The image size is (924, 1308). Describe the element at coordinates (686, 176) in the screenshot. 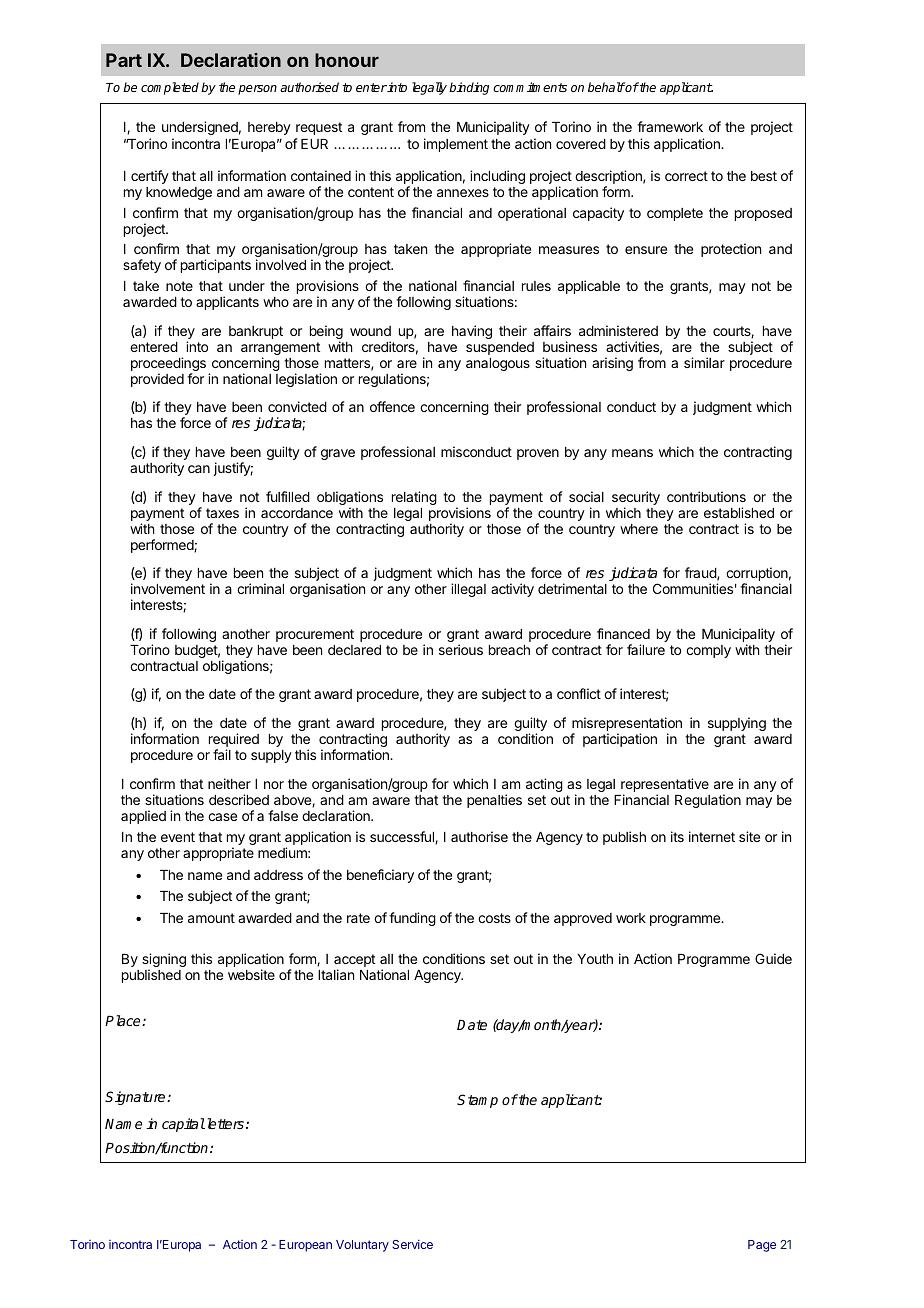

I see `correct` at that location.
